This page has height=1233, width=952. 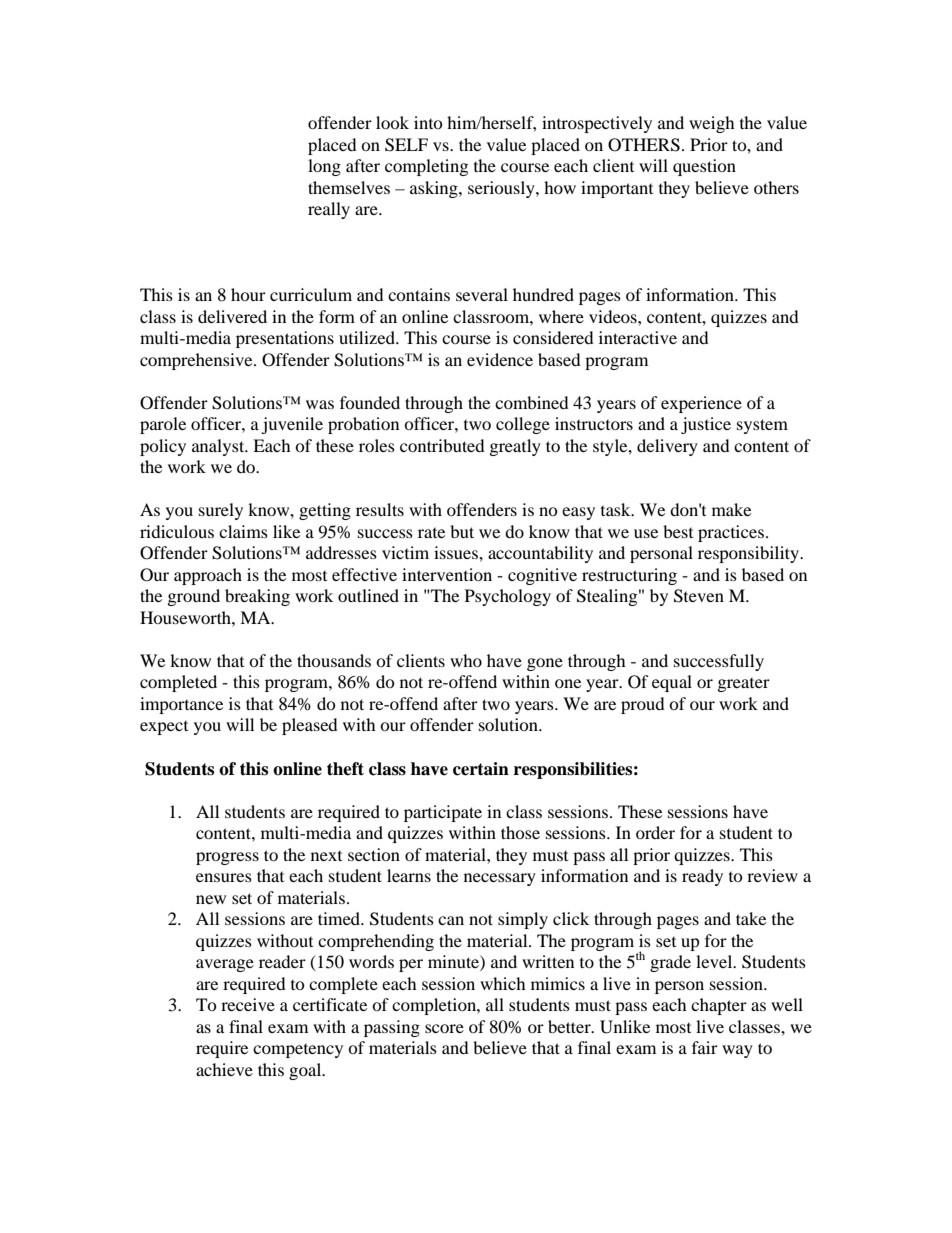 What do you see at coordinates (704, 167) in the page?
I see `question` at bounding box center [704, 167].
